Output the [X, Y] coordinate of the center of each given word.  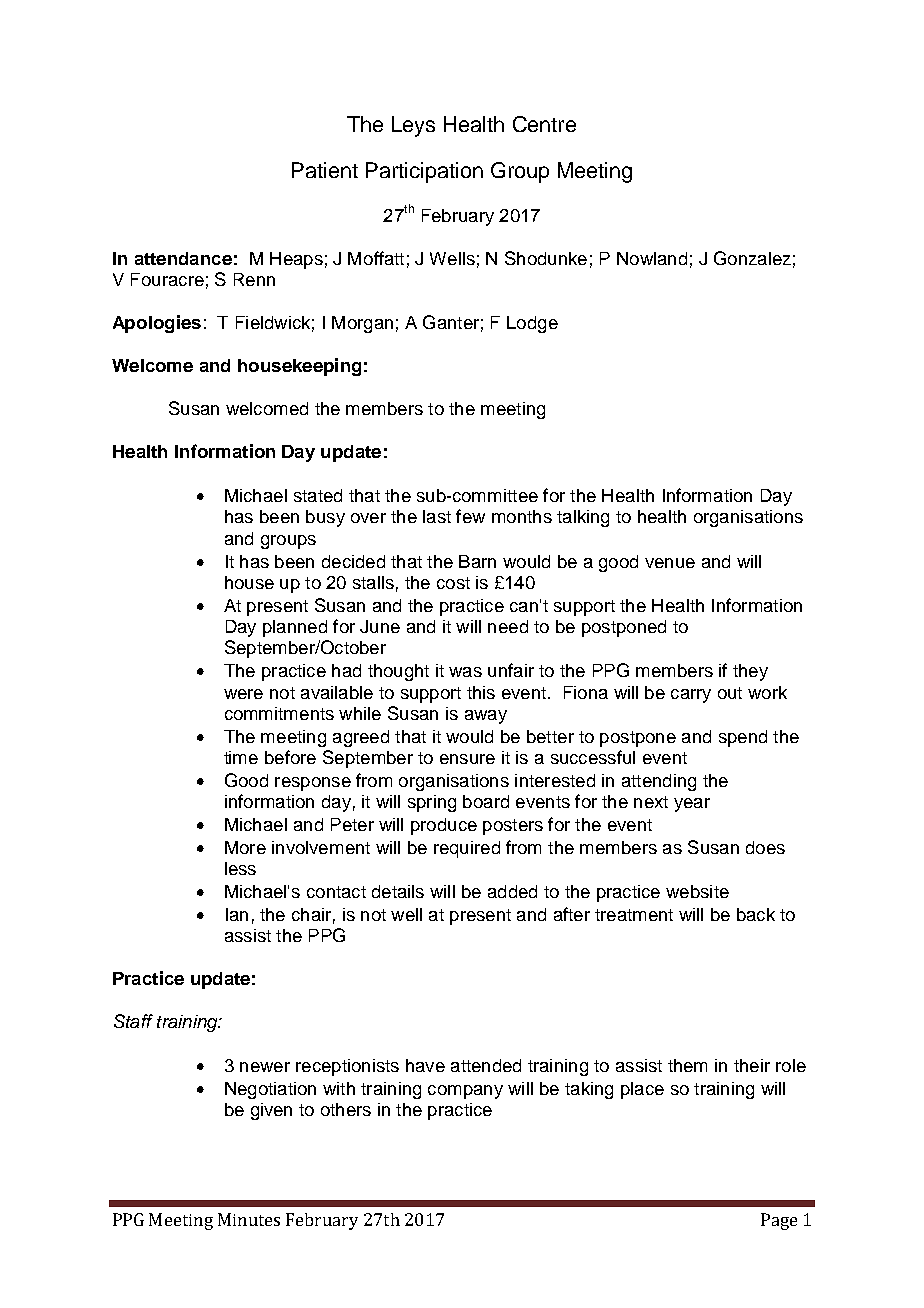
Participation [424, 172]
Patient [325, 170]
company [465, 1092]
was [465, 672]
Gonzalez [752, 258]
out [730, 693]
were [243, 694]
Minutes [249, 1219]
